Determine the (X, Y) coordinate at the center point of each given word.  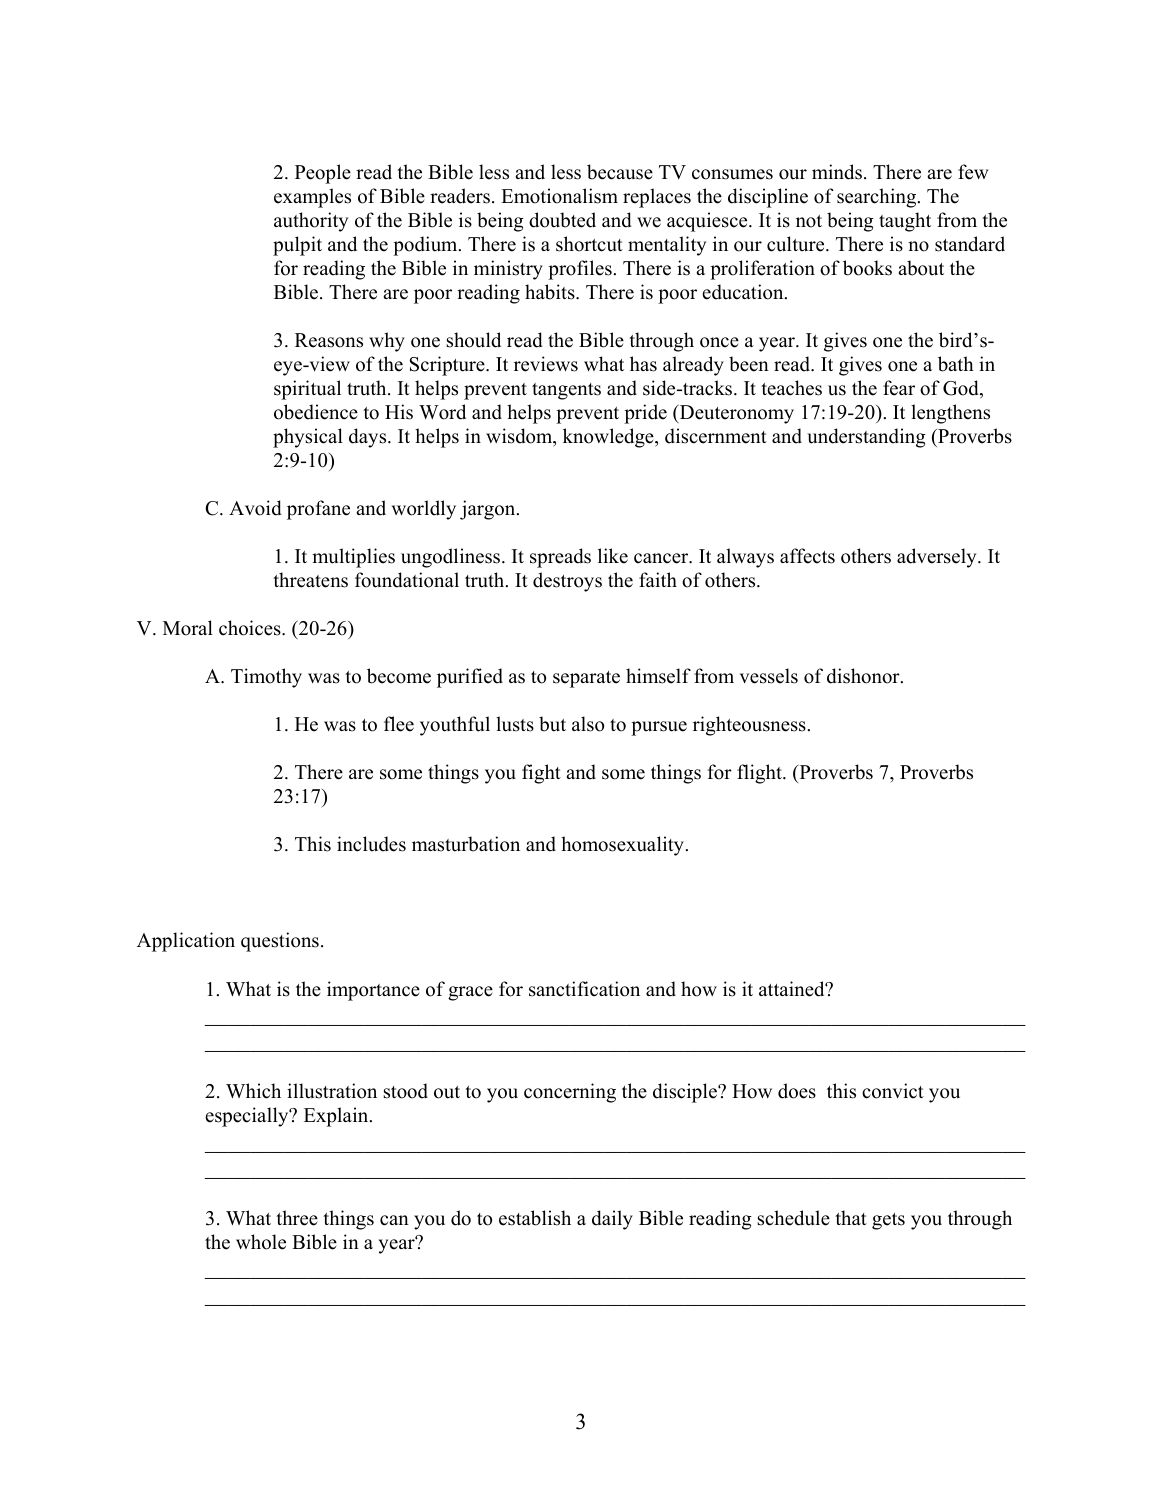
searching (878, 198)
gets (888, 1221)
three (297, 1218)
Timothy (266, 678)
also (588, 724)
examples (312, 198)
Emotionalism (559, 196)
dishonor (864, 676)
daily (612, 1220)
